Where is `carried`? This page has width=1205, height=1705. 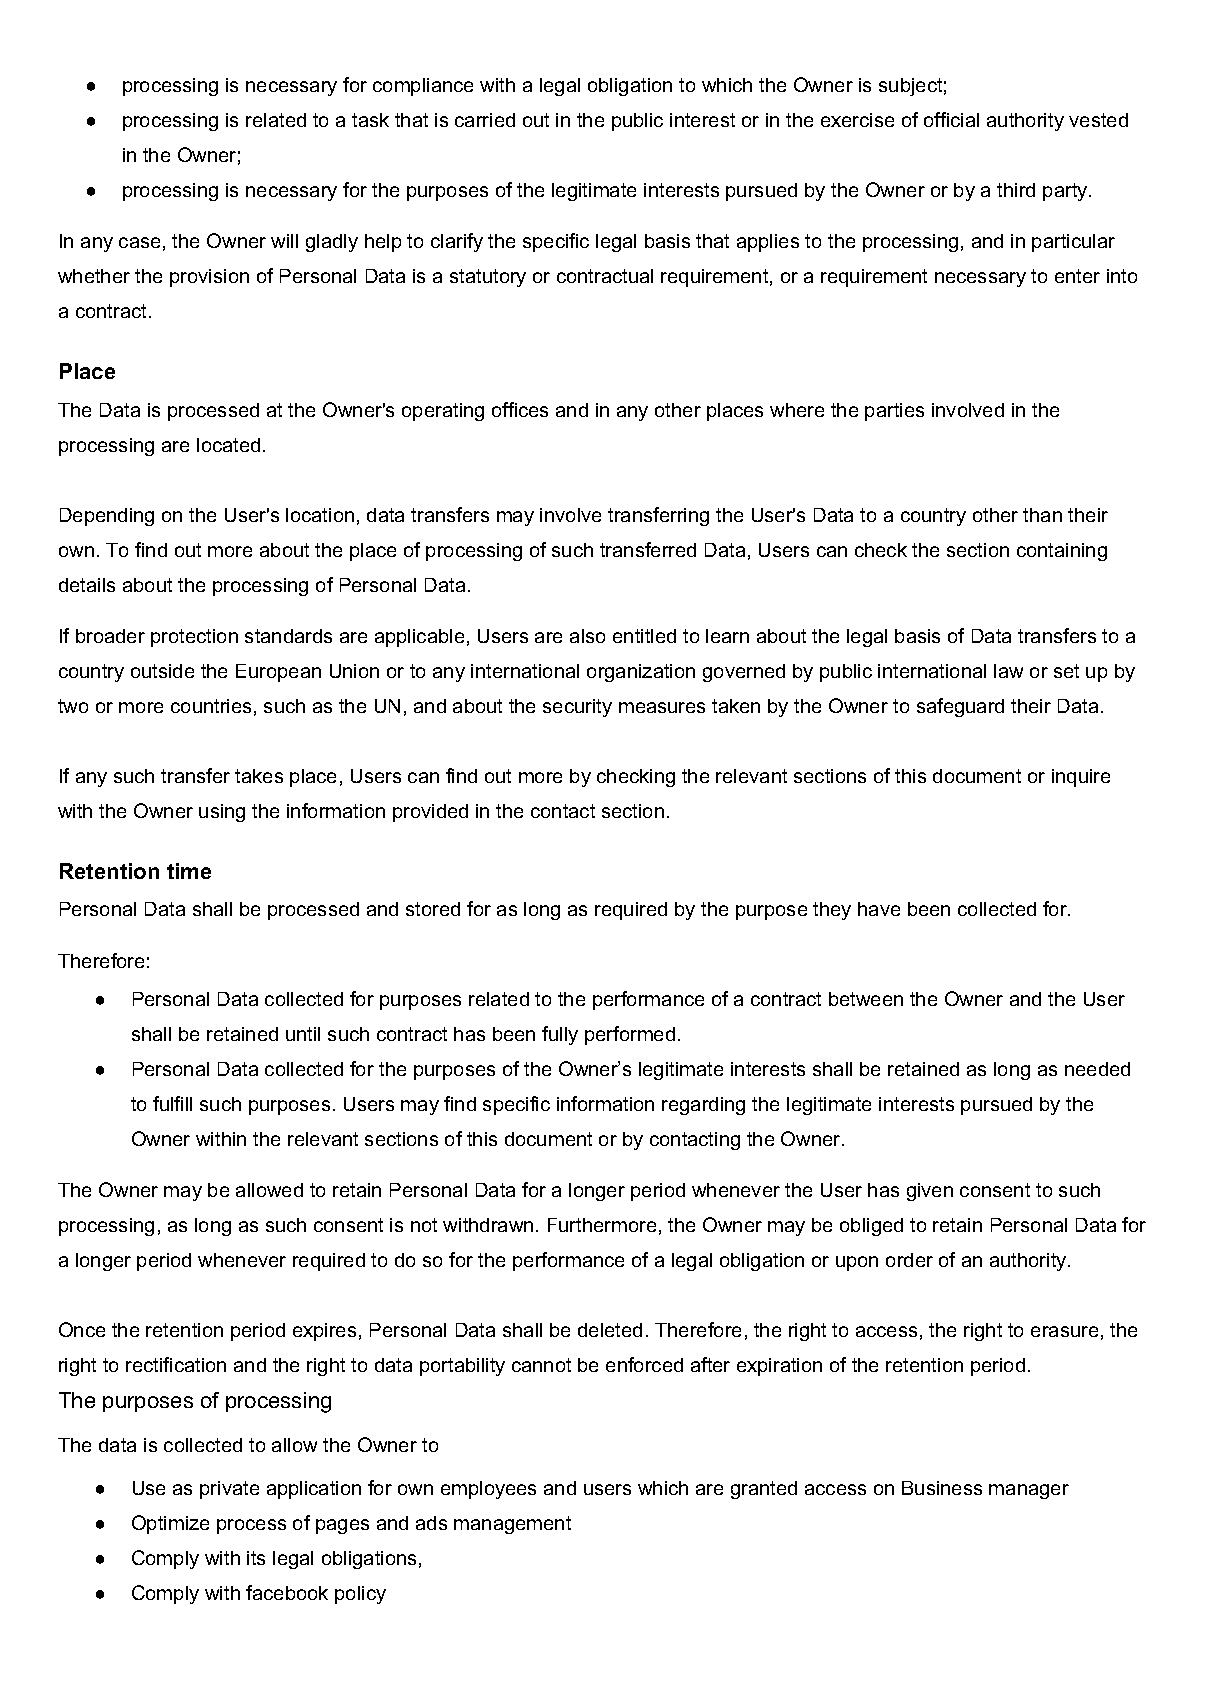 carried is located at coordinates (485, 120).
